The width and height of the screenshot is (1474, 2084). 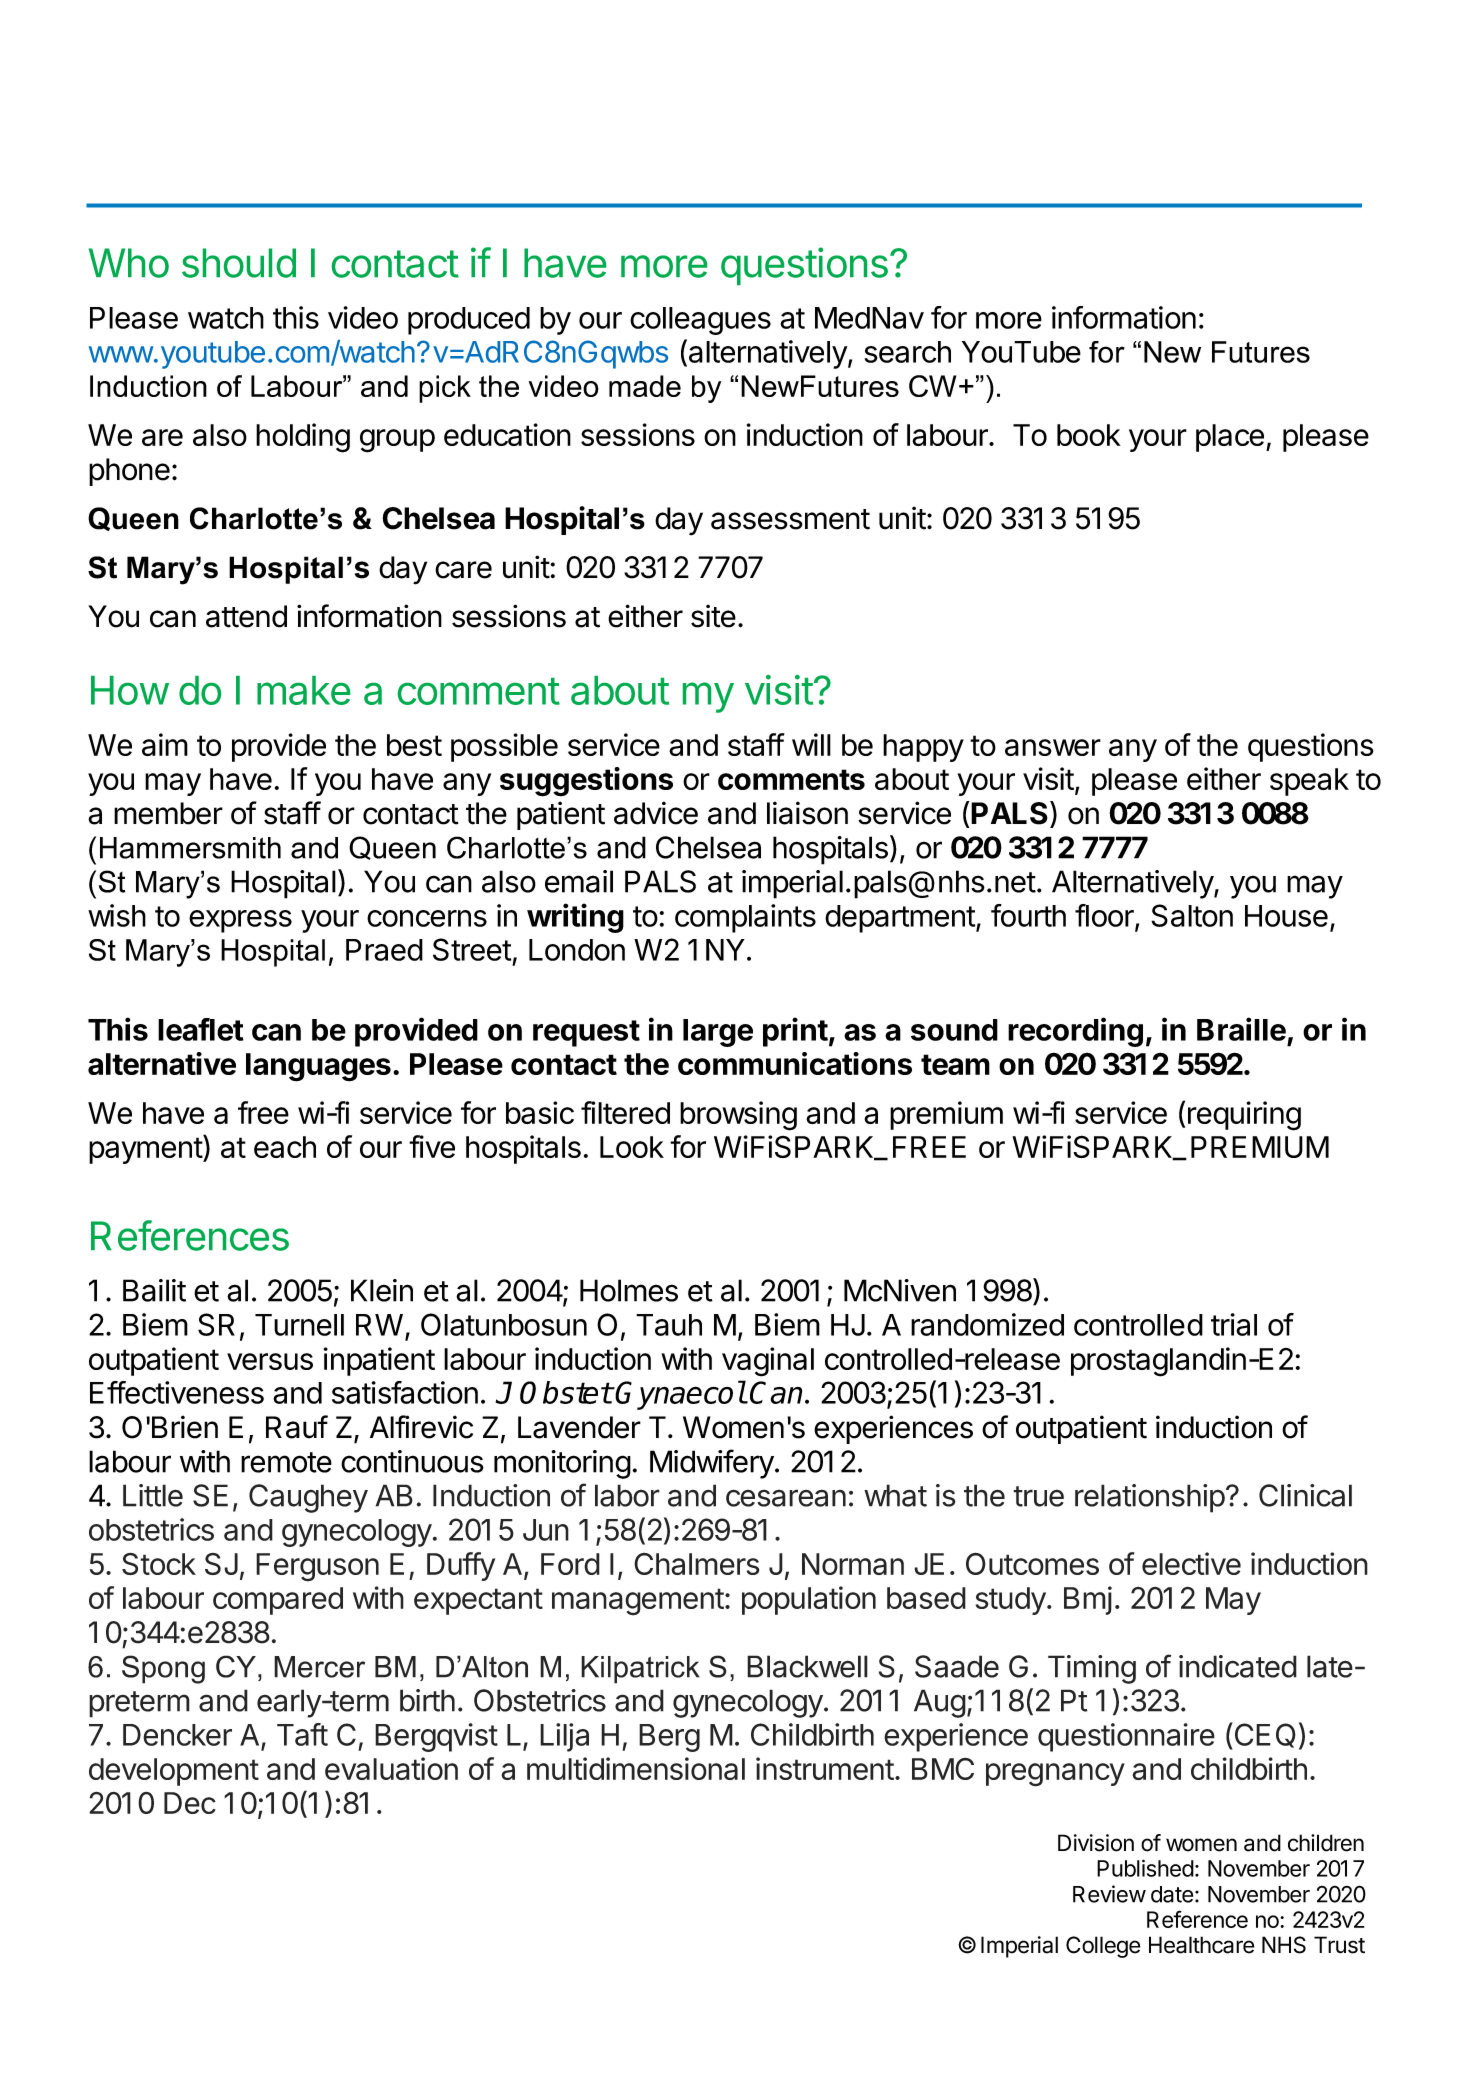 I want to click on vaginal, so click(x=768, y=1362).
